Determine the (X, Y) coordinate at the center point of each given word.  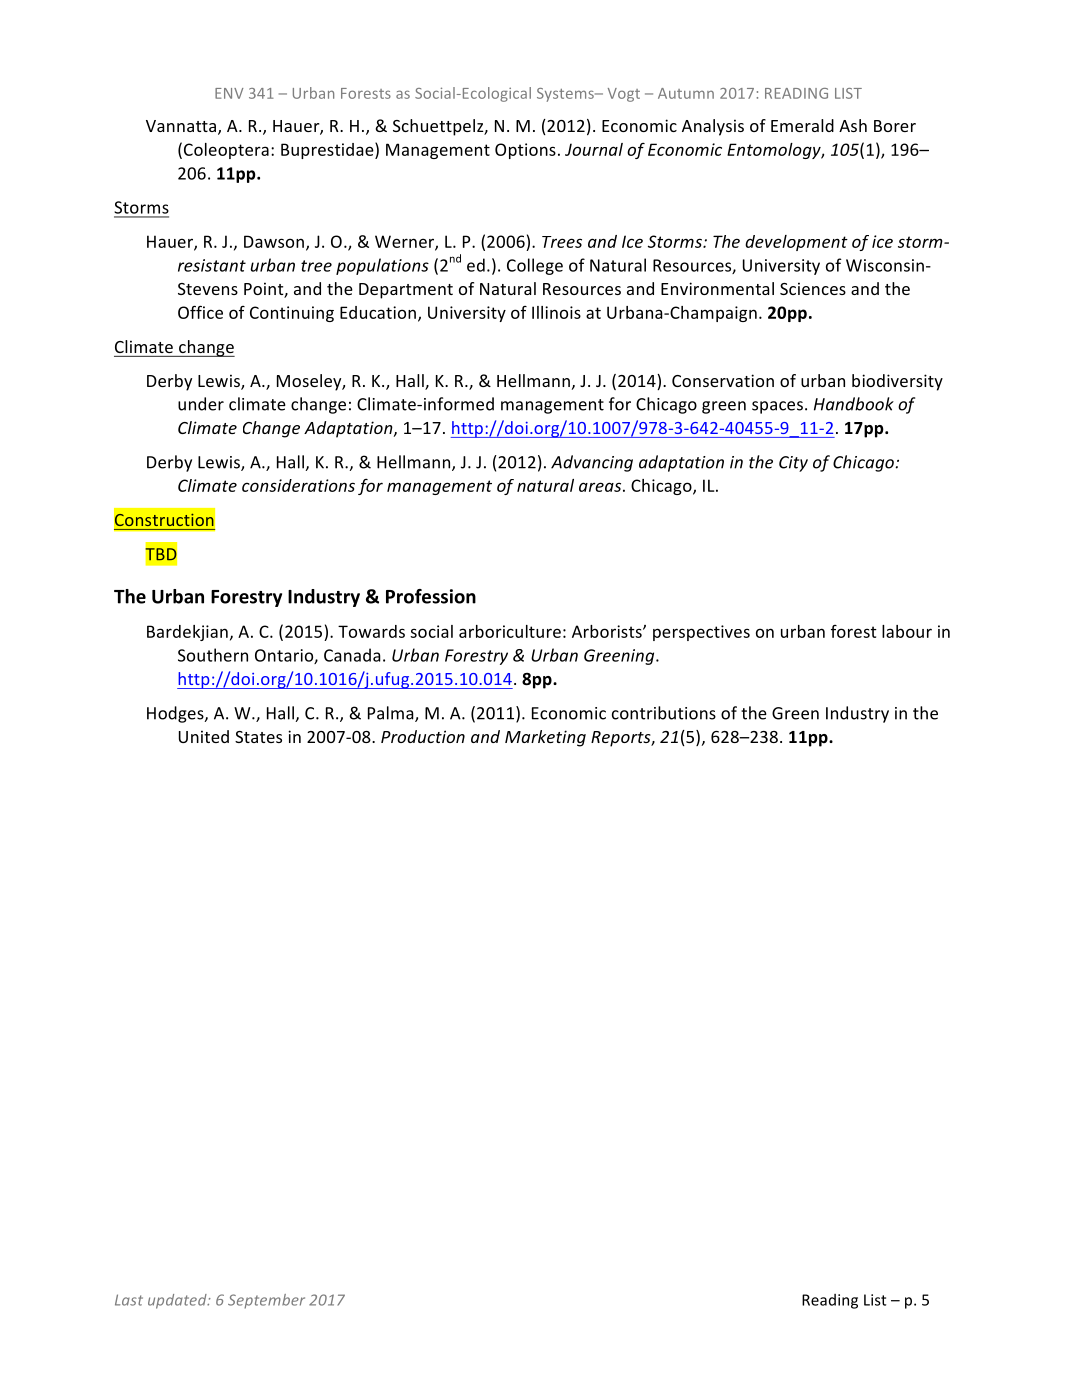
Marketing (545, 738)
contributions (664, 713)
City (793, 464)
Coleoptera (226, 151)
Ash (853, 125)
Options (525, 151)
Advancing (592, 463)
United (204, 736)
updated (178, 1301)
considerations (298, 485)
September (266, 1301)
